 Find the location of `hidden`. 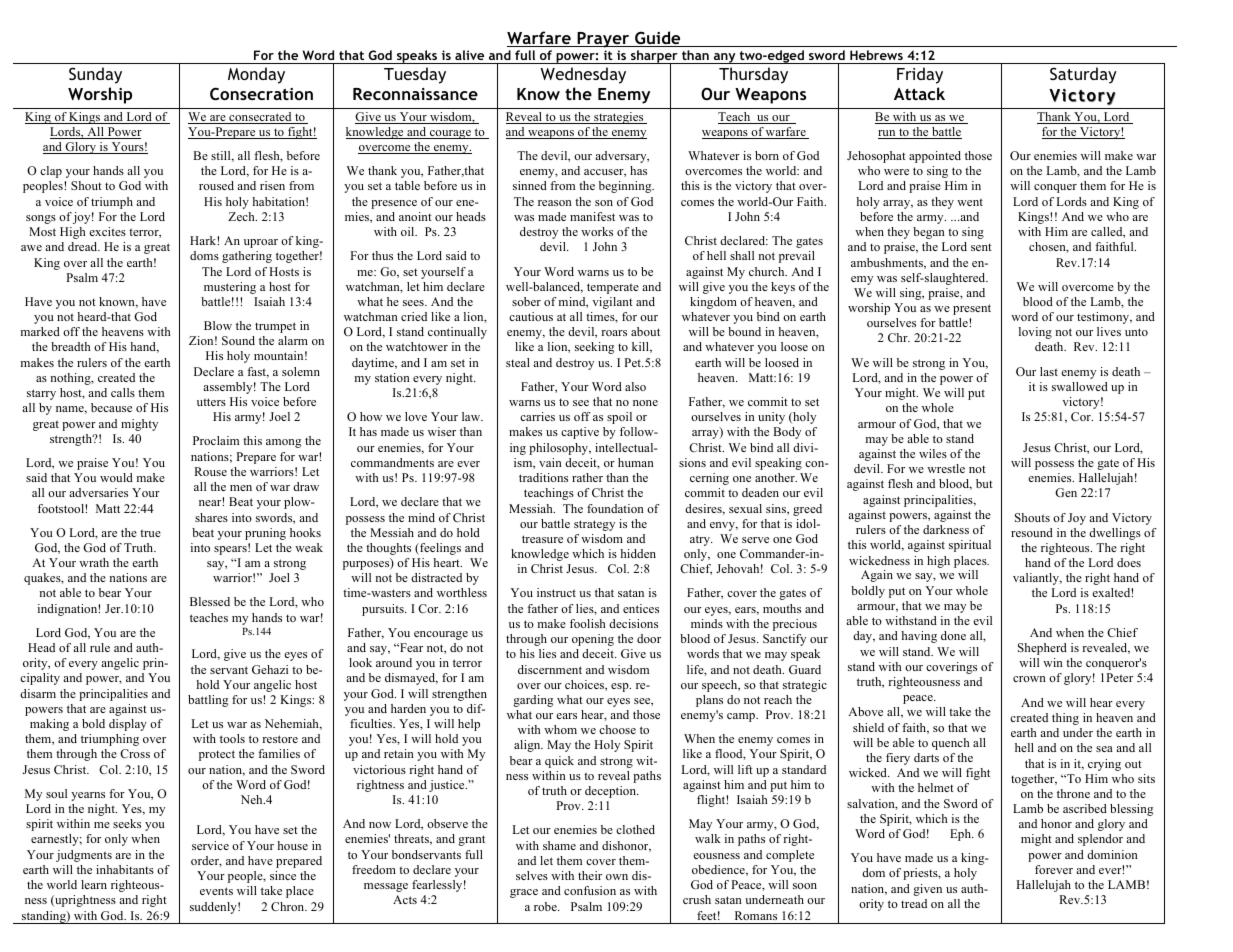

hidden is located at coordinates (638, 553).
